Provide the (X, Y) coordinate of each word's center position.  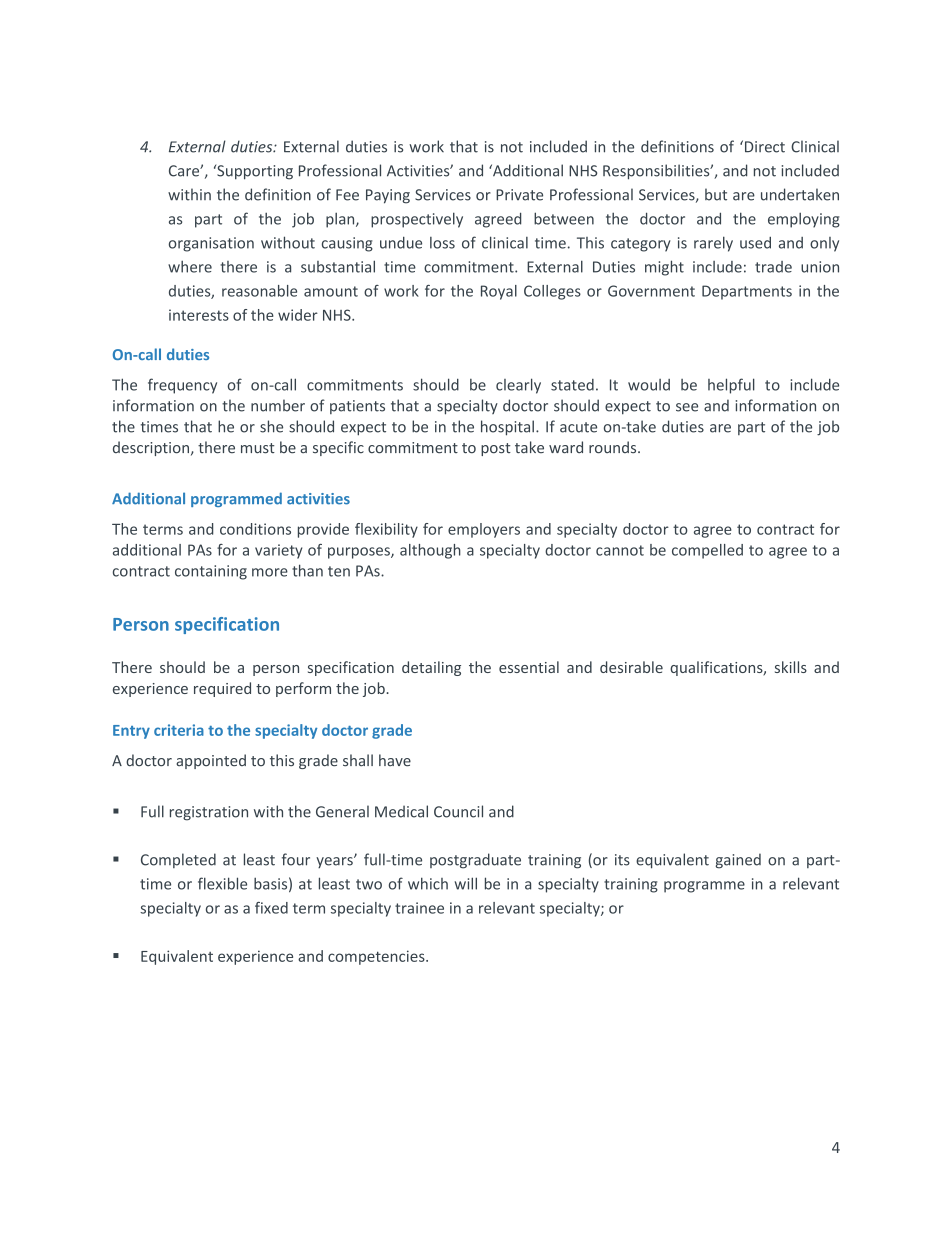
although (430, 551)
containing (211, 572)
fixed (271, 908)
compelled (707, 551)
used (755, 243)
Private (519, 195)
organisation (211, 244)
